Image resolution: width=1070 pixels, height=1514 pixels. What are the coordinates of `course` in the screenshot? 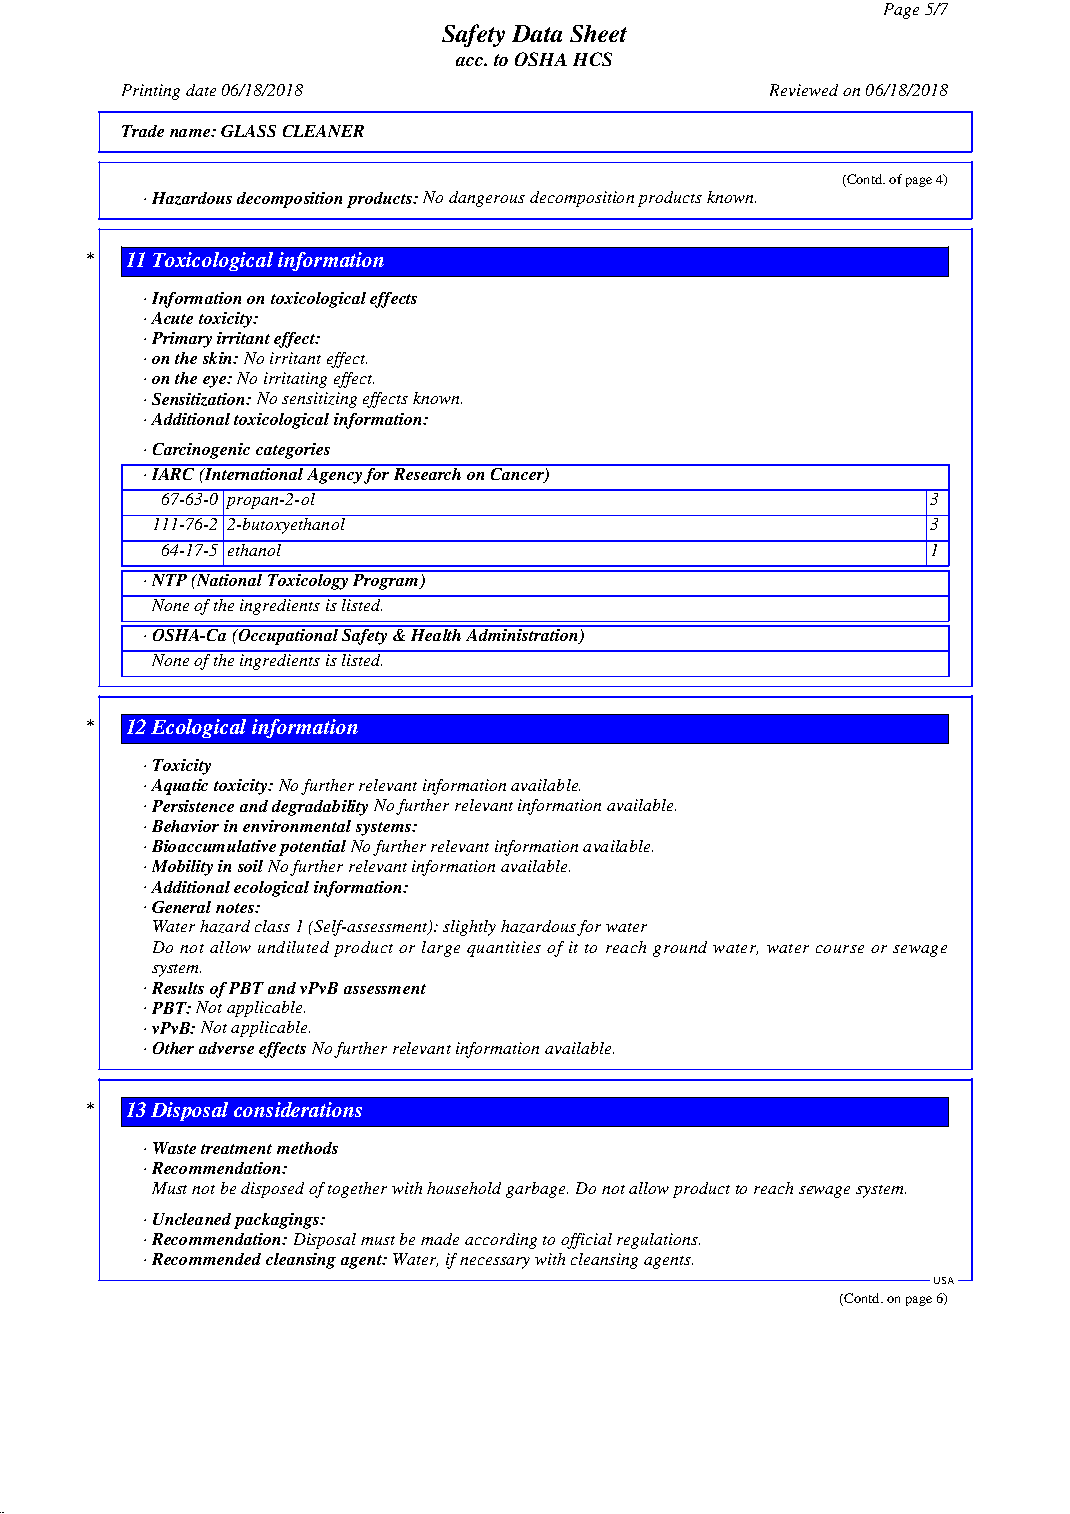 It's located at (840, 949).
